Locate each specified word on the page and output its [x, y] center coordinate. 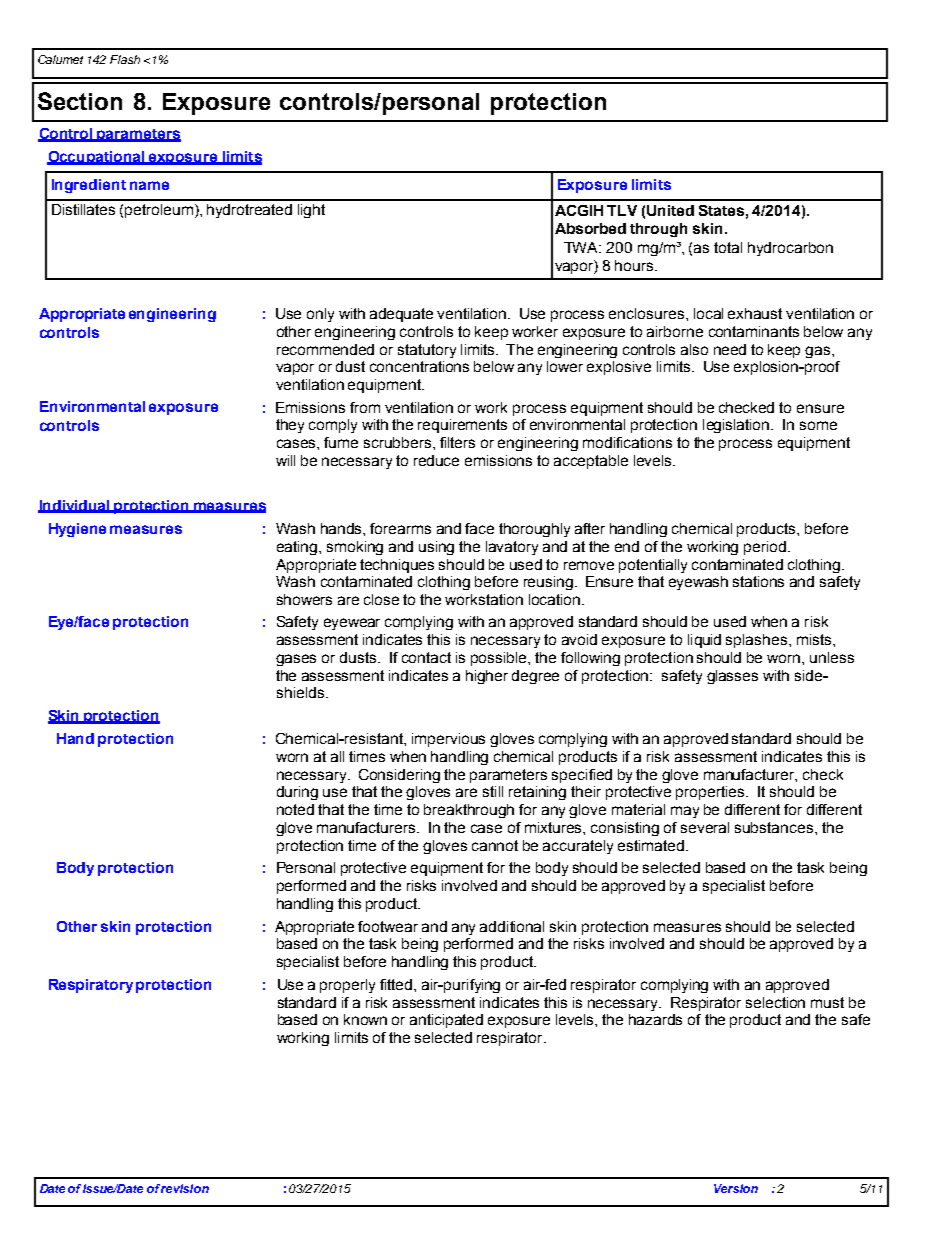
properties [711, 793]
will [285, 460]
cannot [495, 845]
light [311, 211]
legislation [737, 426]
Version [736, 1188]
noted [295, 809]
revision [185, 1188]
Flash [125, 59]
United [670, 210]
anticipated [446, 1021]
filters [457, 442]
